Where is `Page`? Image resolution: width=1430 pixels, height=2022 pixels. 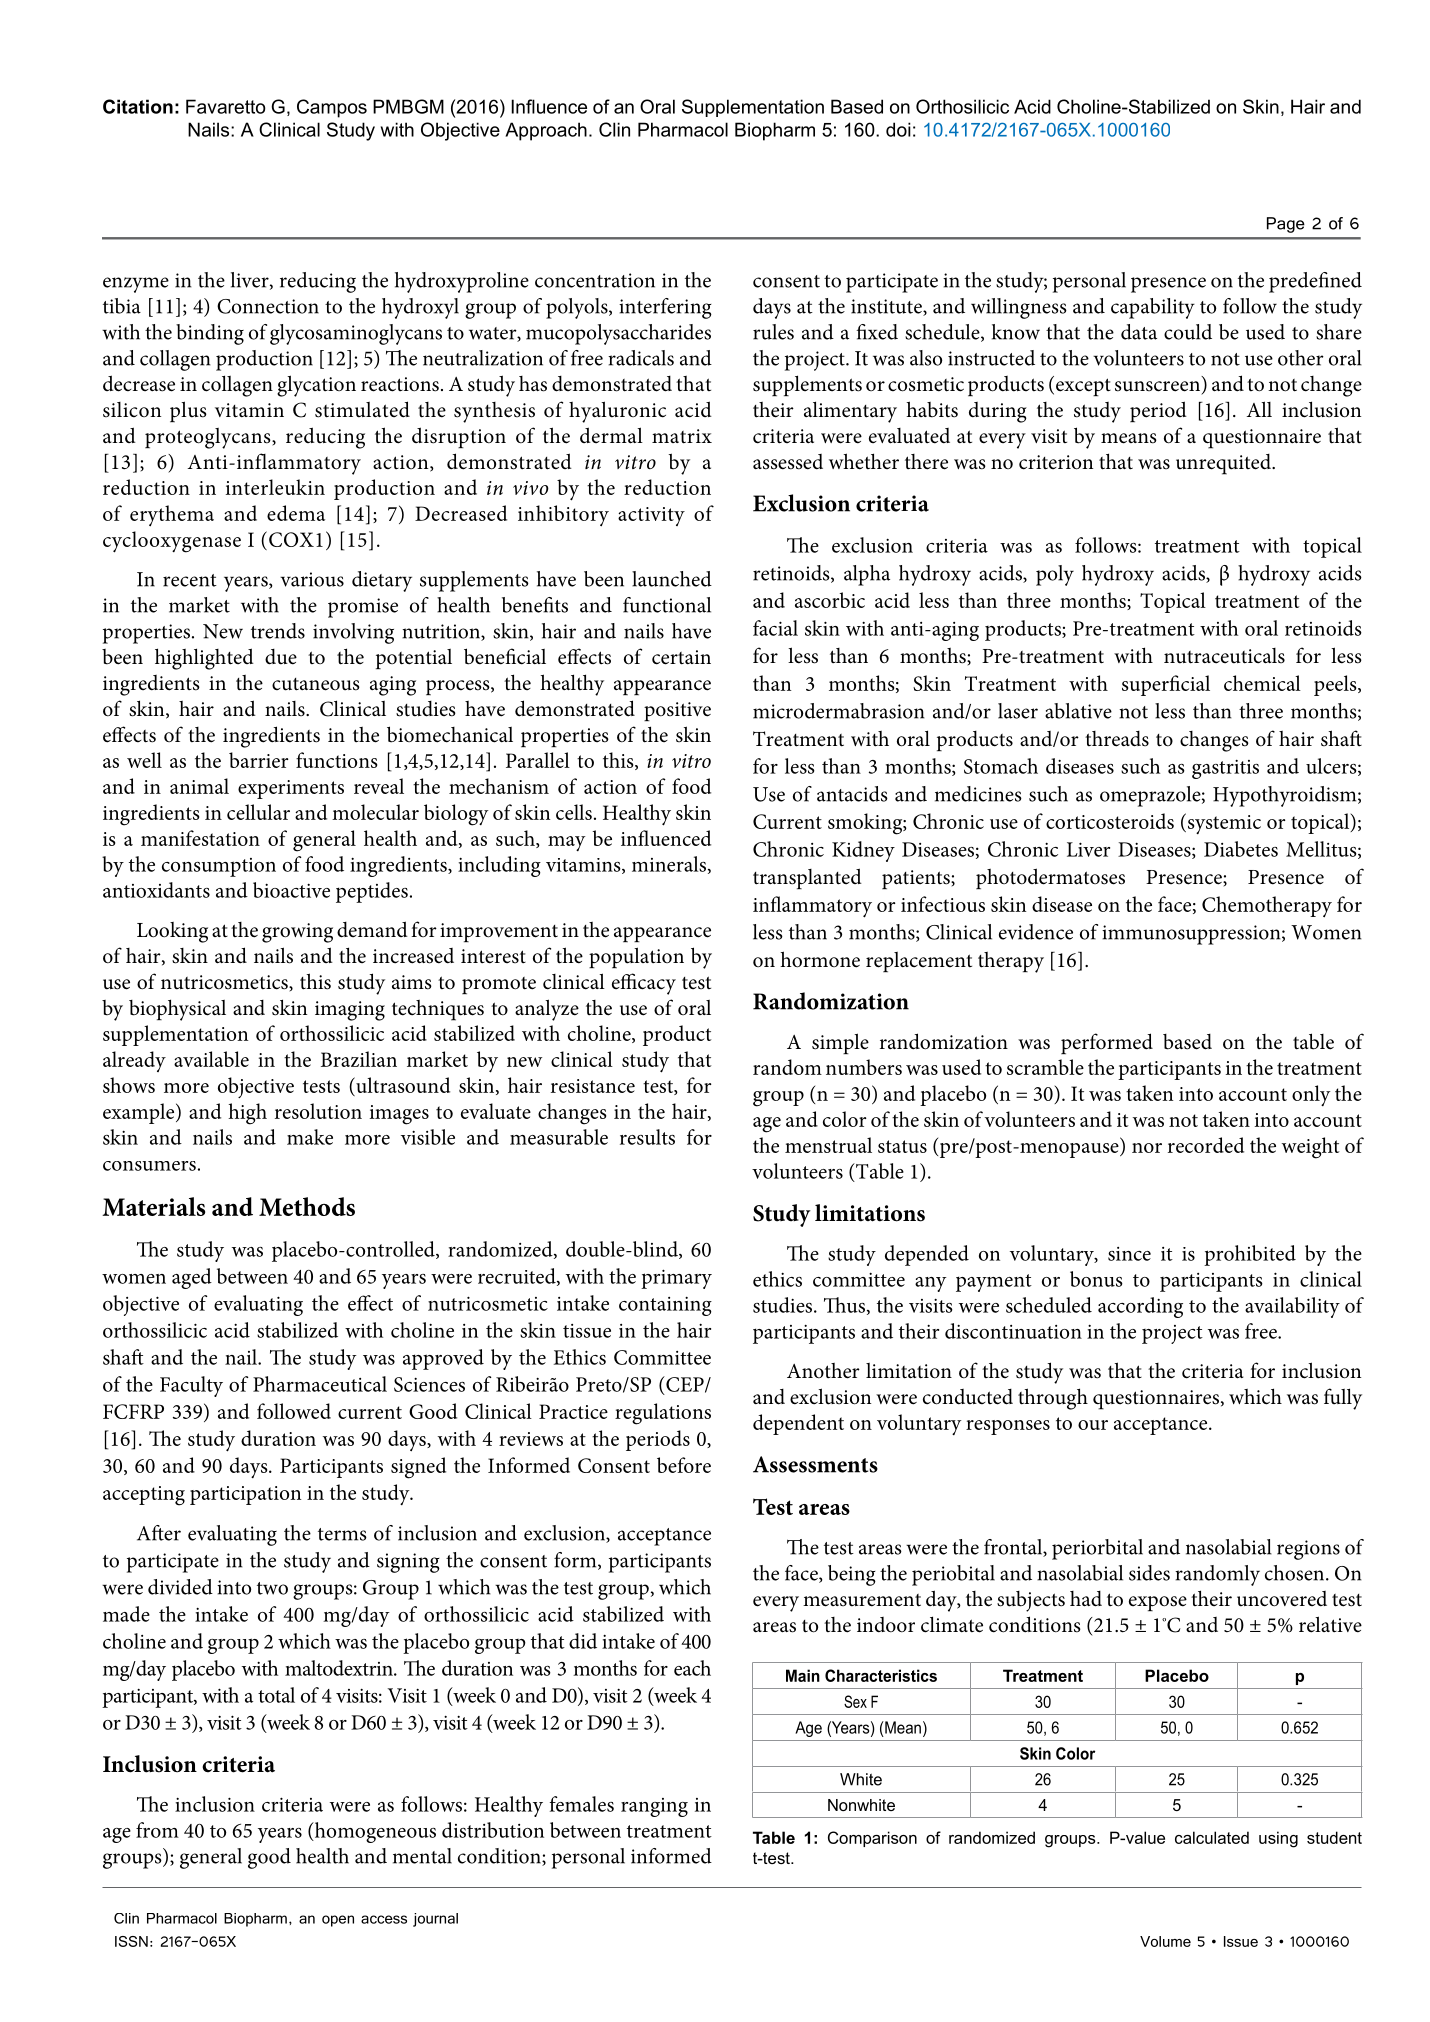
Page is located at coordinates (1286, 225).
